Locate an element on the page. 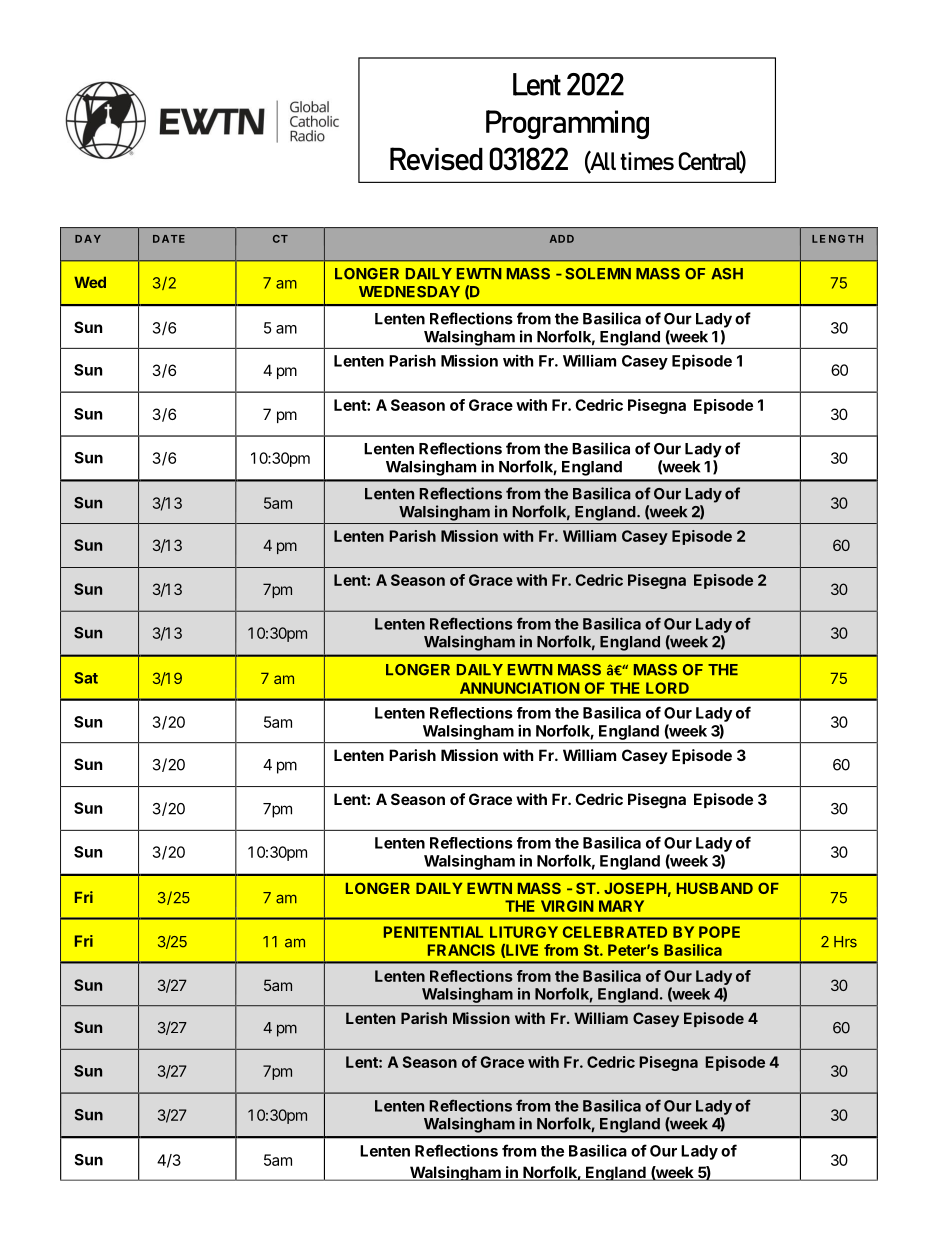 This page has height=1233, width=952. Sat is located at coordinates (86, 678).
